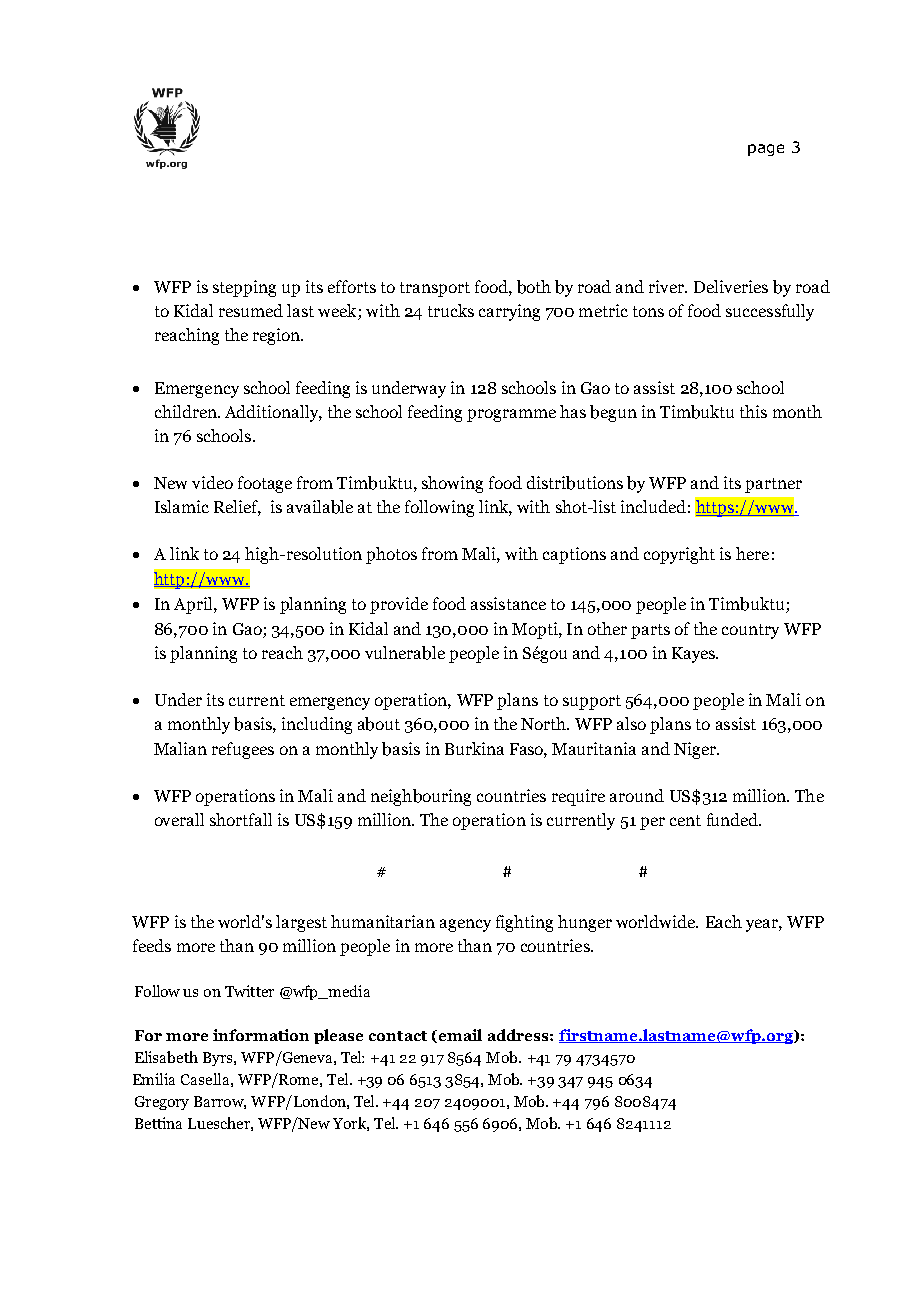 The width and height of the document is (924, 1309). I want to click on stepping, so click(244, 288).
